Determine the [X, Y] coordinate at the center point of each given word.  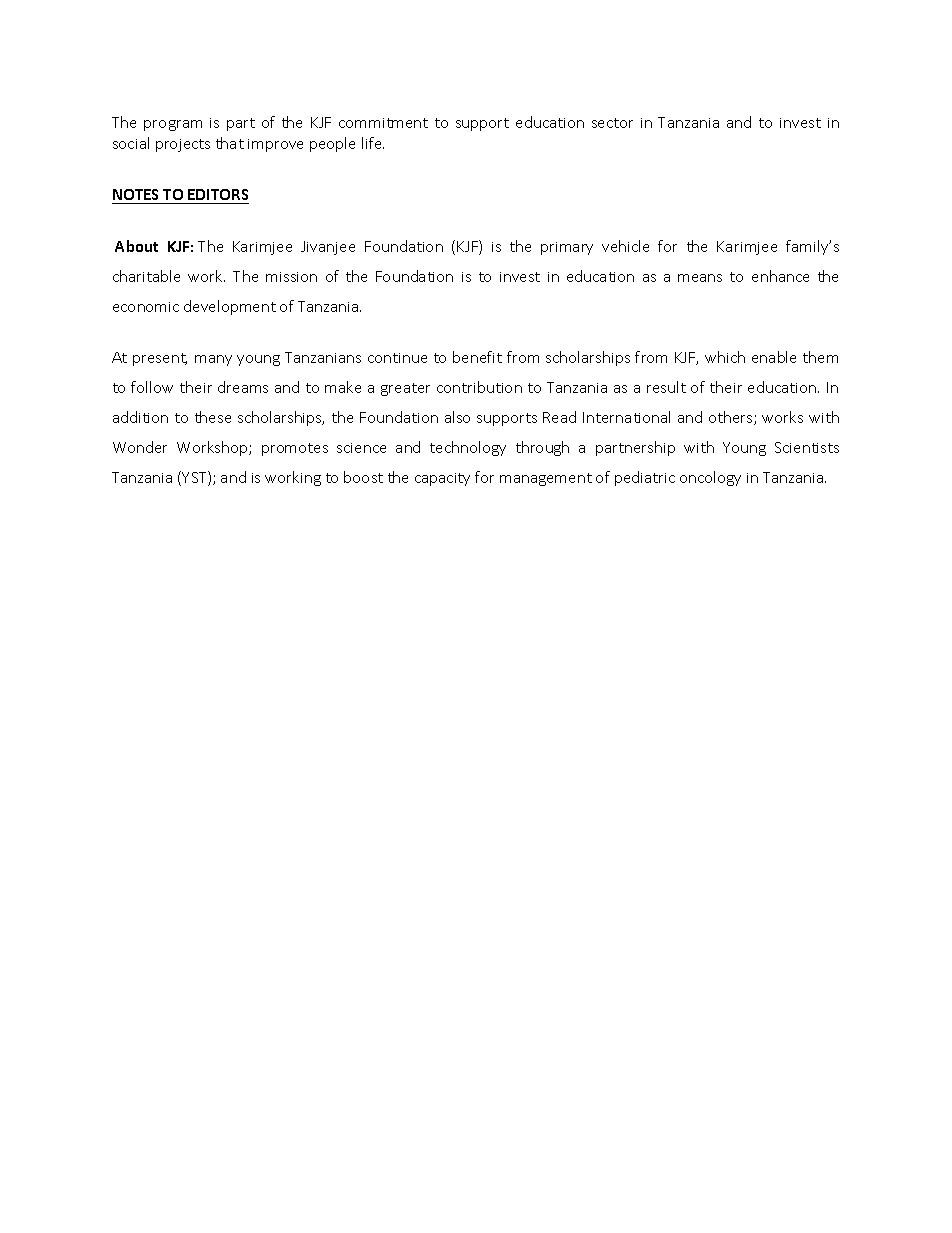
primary [567, 248]
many [213, 360]
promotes [295, 449]
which [725, 357]
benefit [477, 357]
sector [612, 123]
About [136, 246]
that [230, 143]
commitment [383, 123]
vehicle [625, 246]
